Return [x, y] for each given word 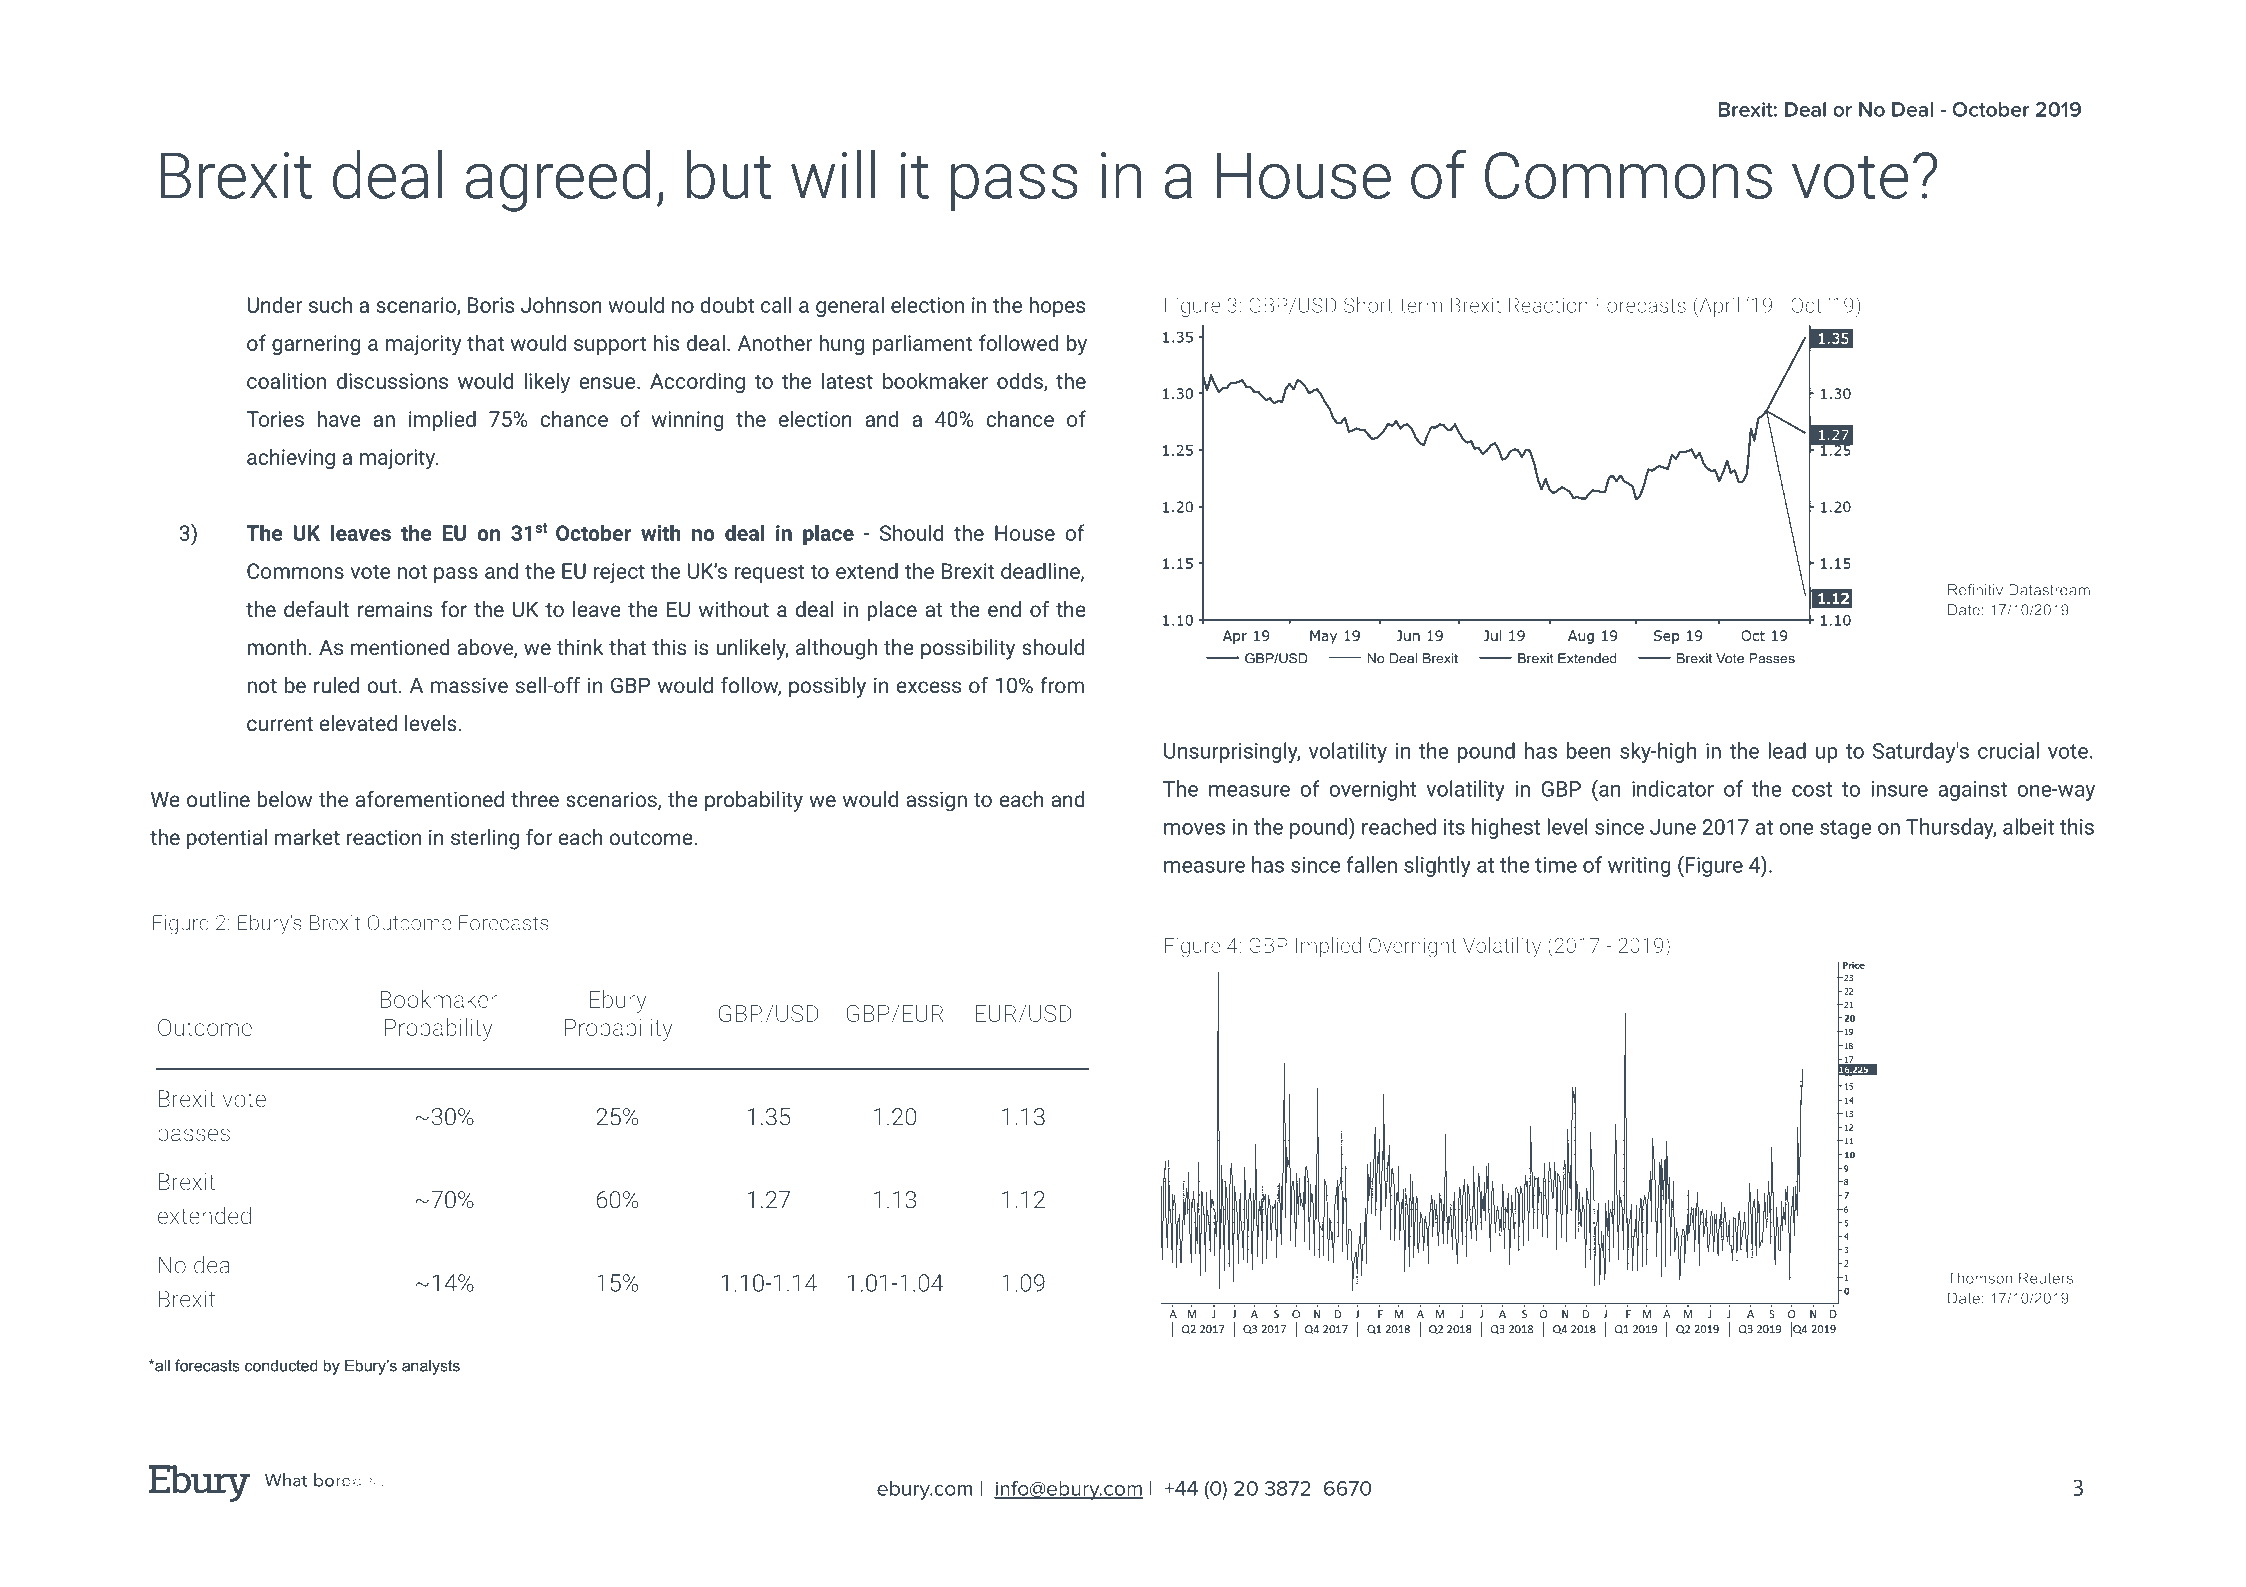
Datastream [2049, 590]
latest [847, 380]
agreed [557, 181]
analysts [431, 1367]
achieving [291, 458]
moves [1194, 829]
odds [1021, 381]
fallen [1371, 864]
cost [1812, 789]
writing [1639, 867]
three [535, 799]
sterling [485, 839]
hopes [1057, 306]
